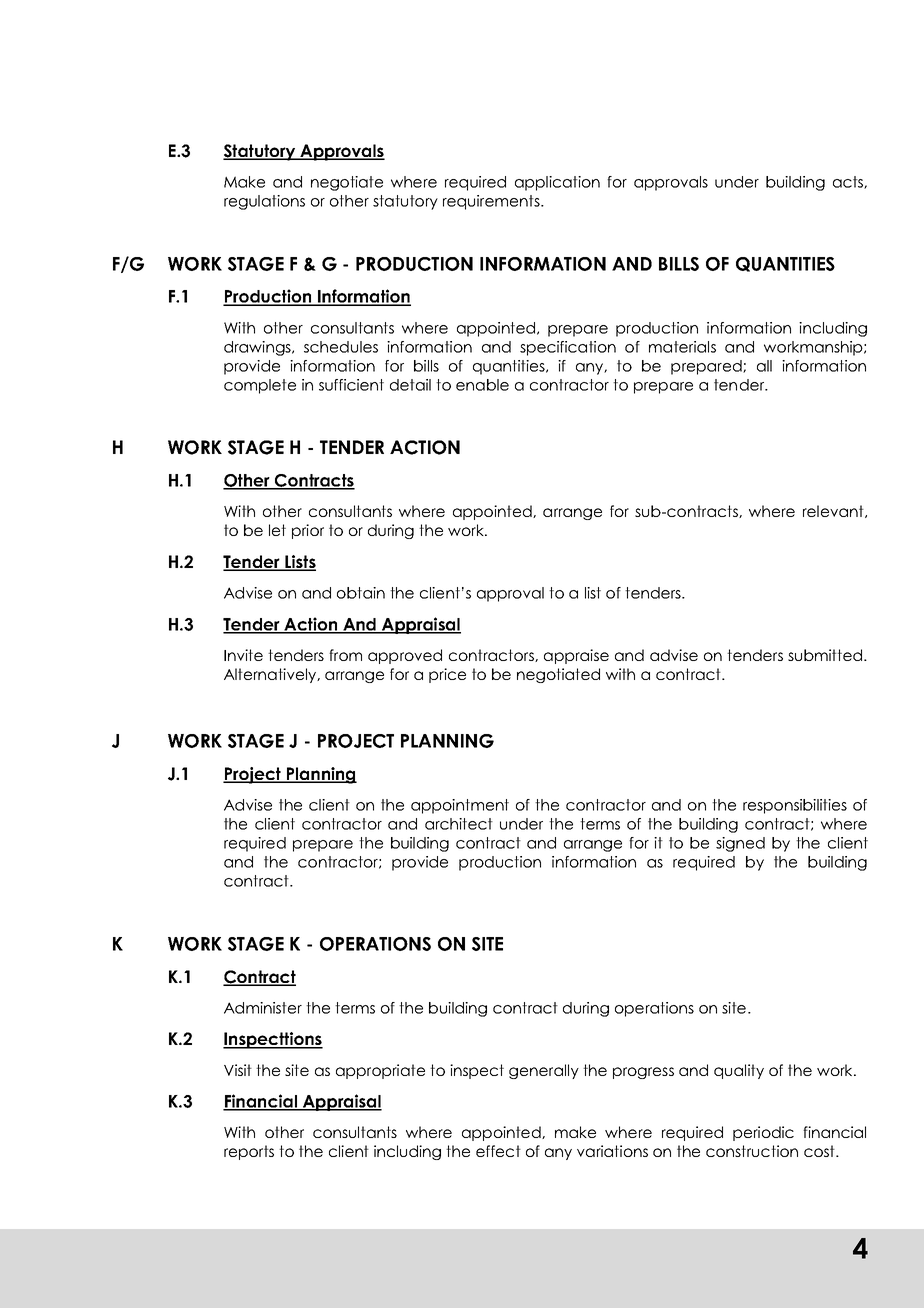 The height and width of the image is (1308, 924). Describe the element at coordinates (263, 1008) in the image. I see `Administer` at that location.
